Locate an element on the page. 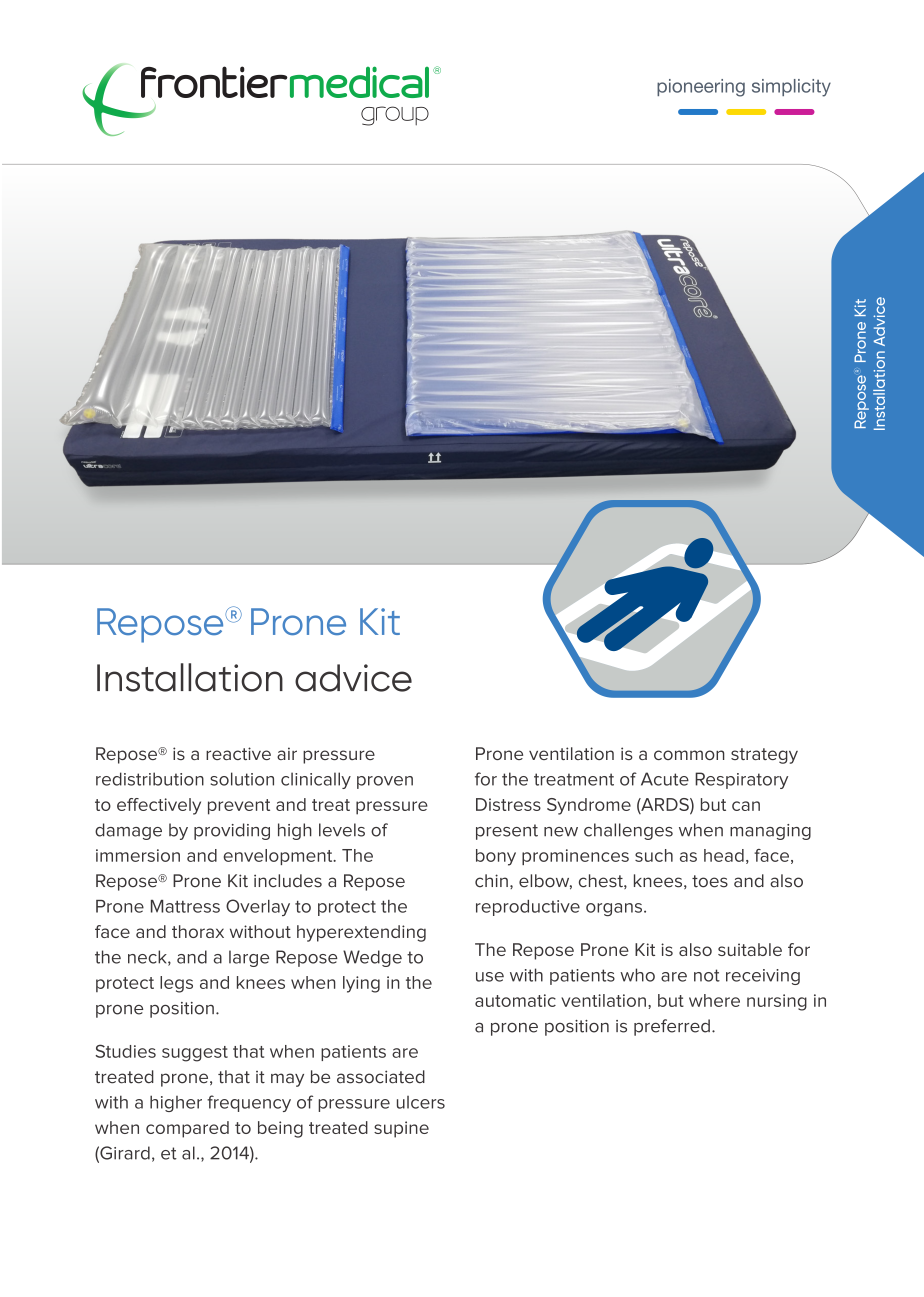 This image has height=1297, width=924. common is located at coordinates (689, 755).
